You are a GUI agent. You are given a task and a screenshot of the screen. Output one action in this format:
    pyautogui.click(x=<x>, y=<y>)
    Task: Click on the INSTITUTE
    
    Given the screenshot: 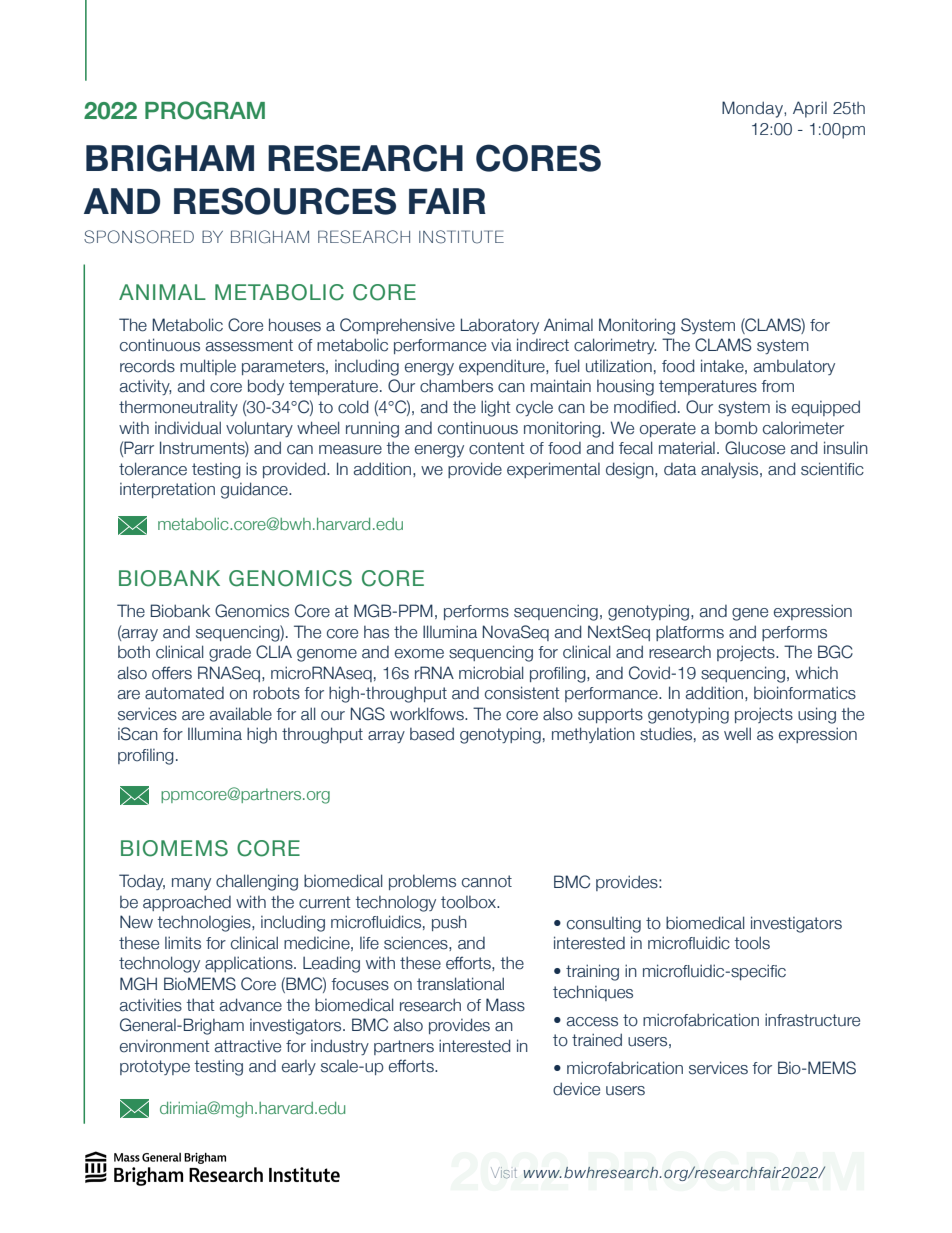 What is the action you would take?
    pyautogui.click(x=461, y=237)
